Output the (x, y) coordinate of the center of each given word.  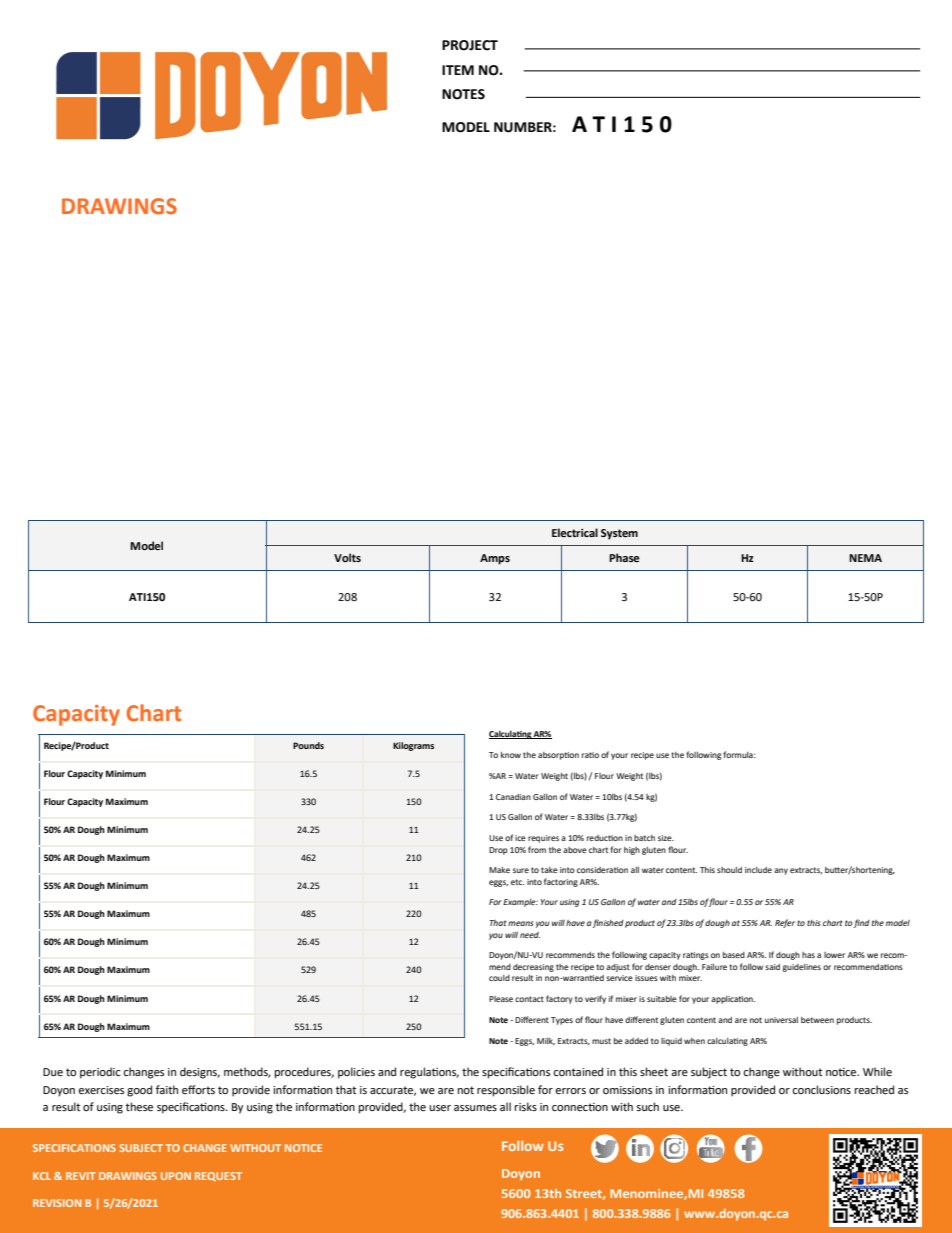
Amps (495, 559)
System (619, 534)
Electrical (575, 533)
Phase (624, 558)
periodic (100, 1073)
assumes (475, 1108)
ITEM (458, 70)
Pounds (308, 745)
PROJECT (470, 45)
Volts (347, 557)
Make (499, 870)
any (781, 871)
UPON (176, 1176)
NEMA (865, 558)
